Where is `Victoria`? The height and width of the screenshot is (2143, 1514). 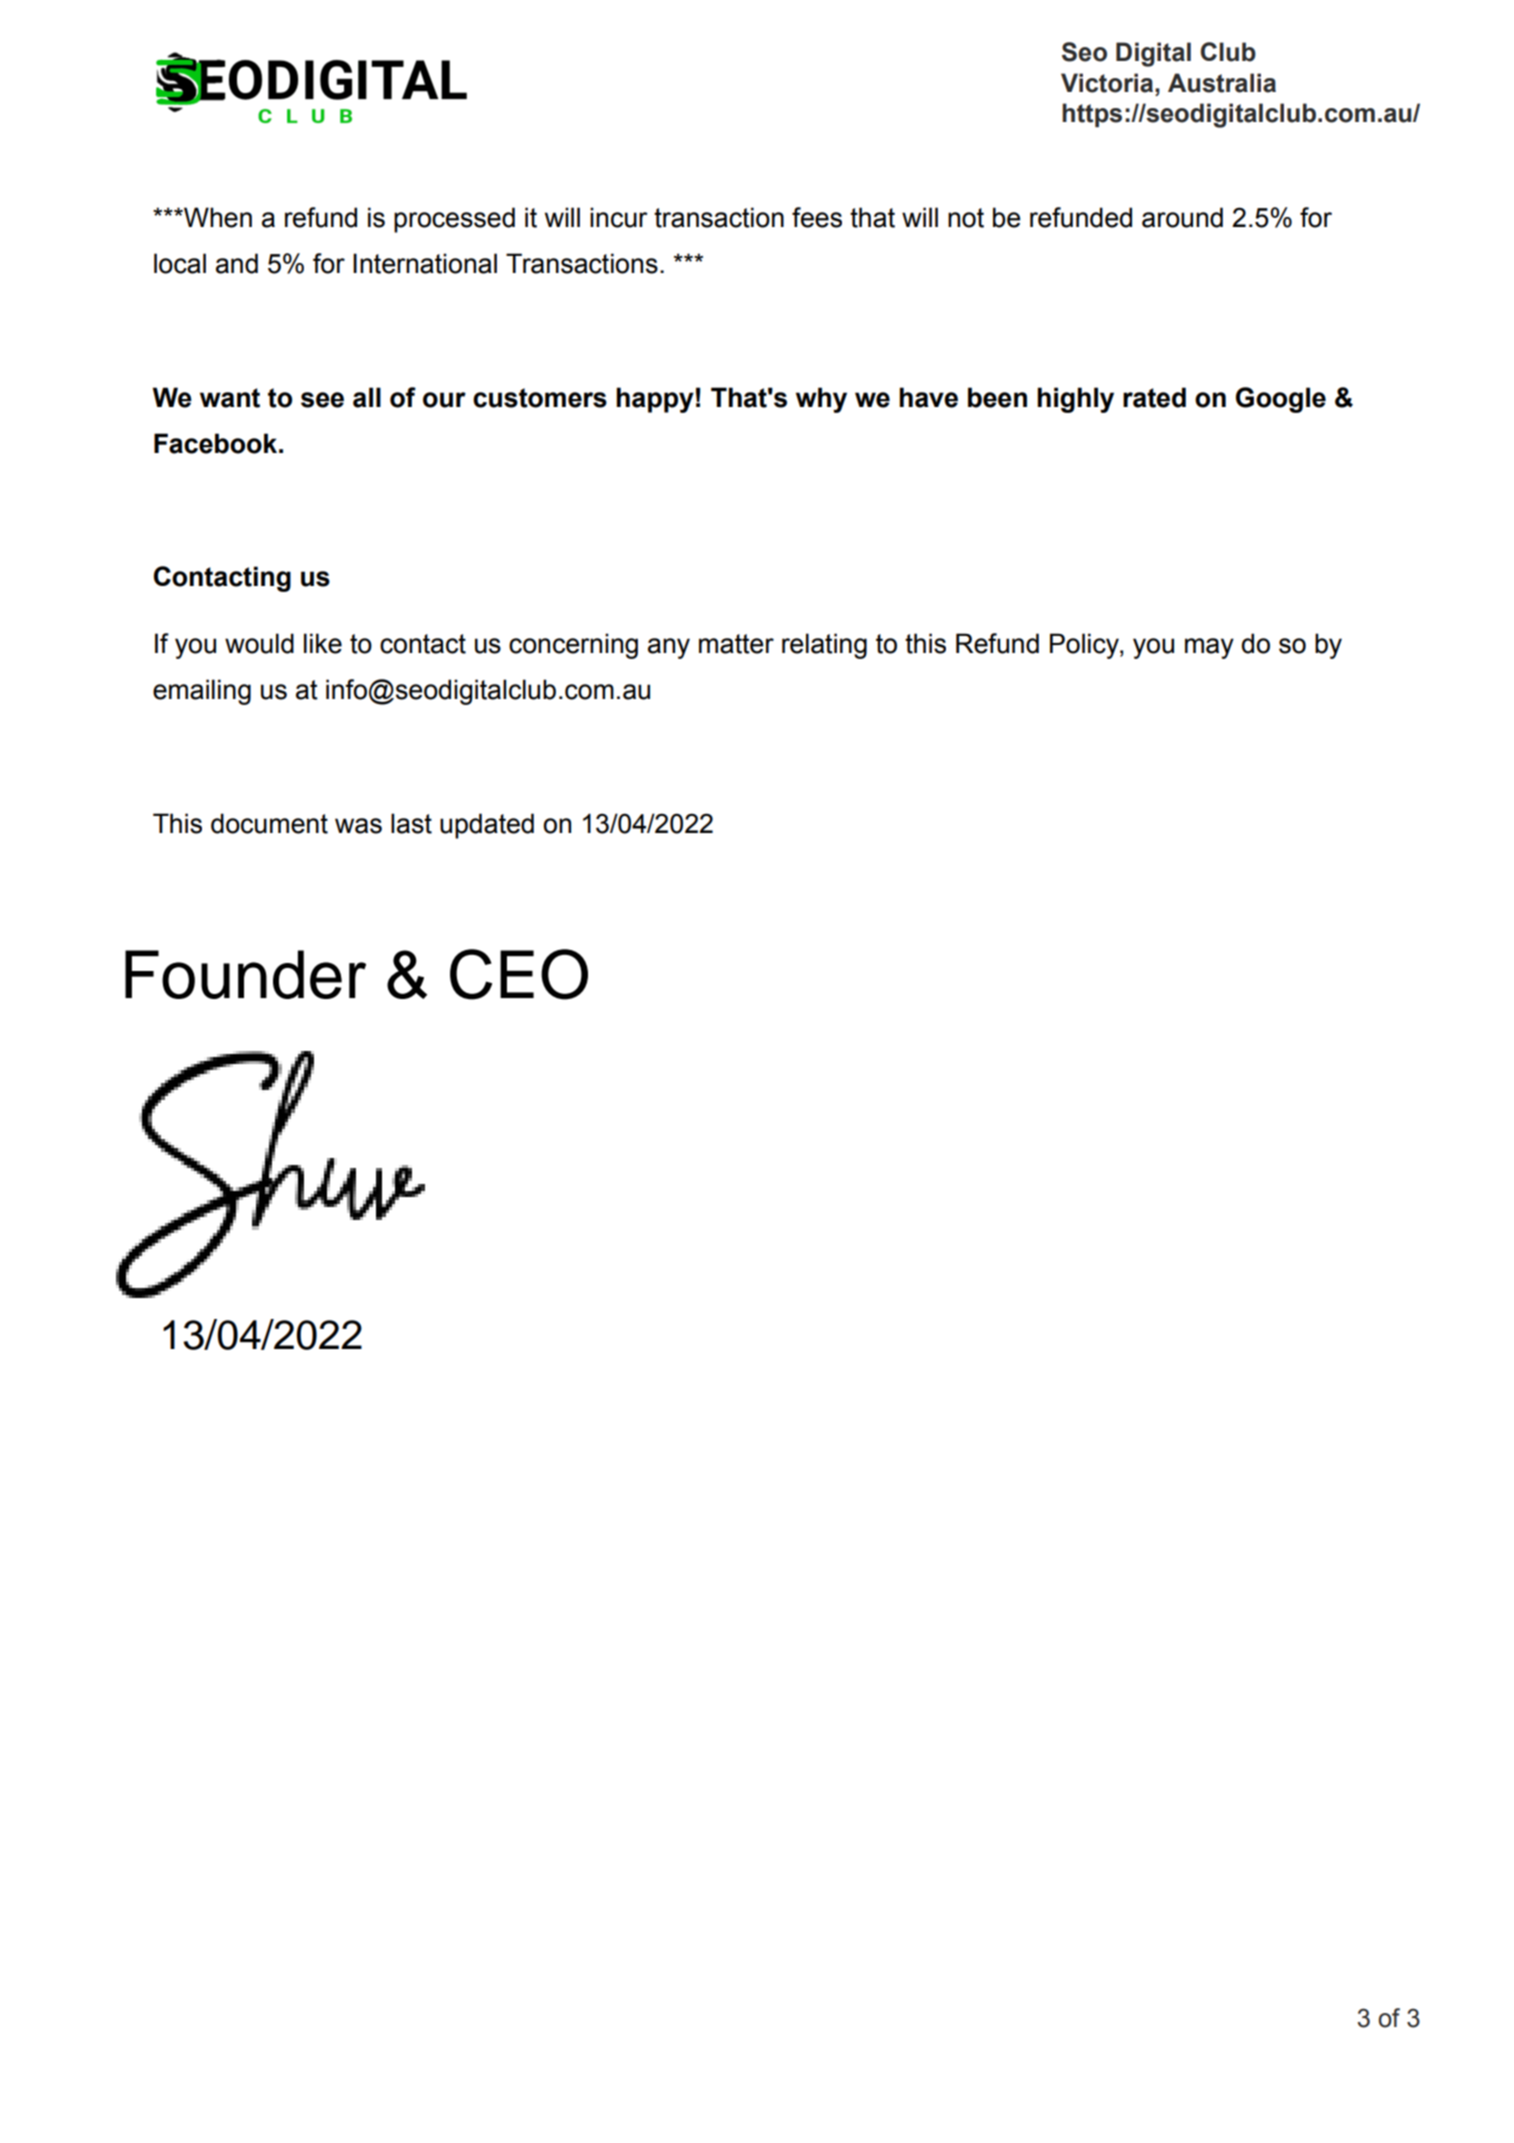 Victoria is located at coordinates (1108, 83).
